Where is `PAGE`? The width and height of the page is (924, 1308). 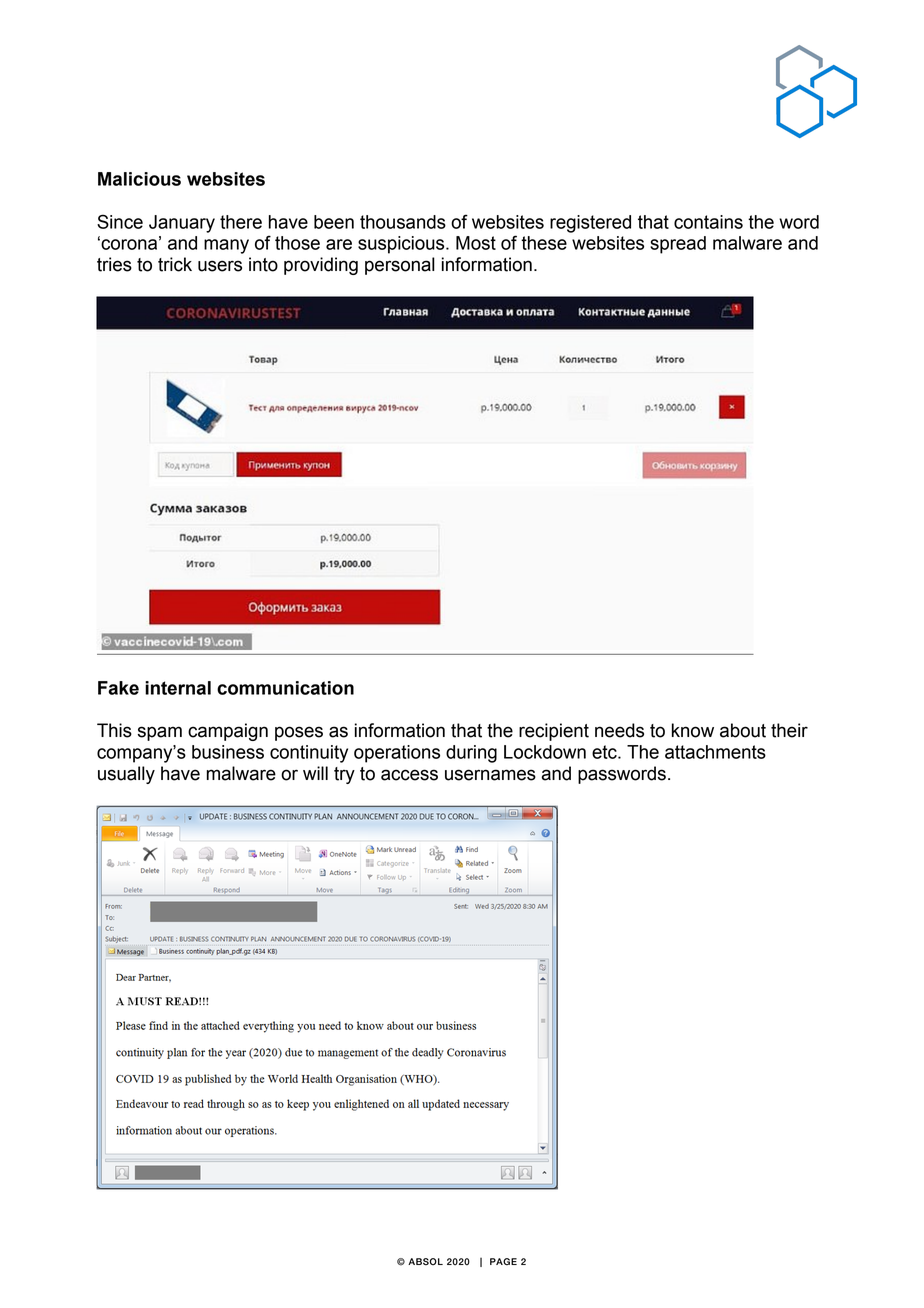 PAGE is located at coordinates (503, 1261).
